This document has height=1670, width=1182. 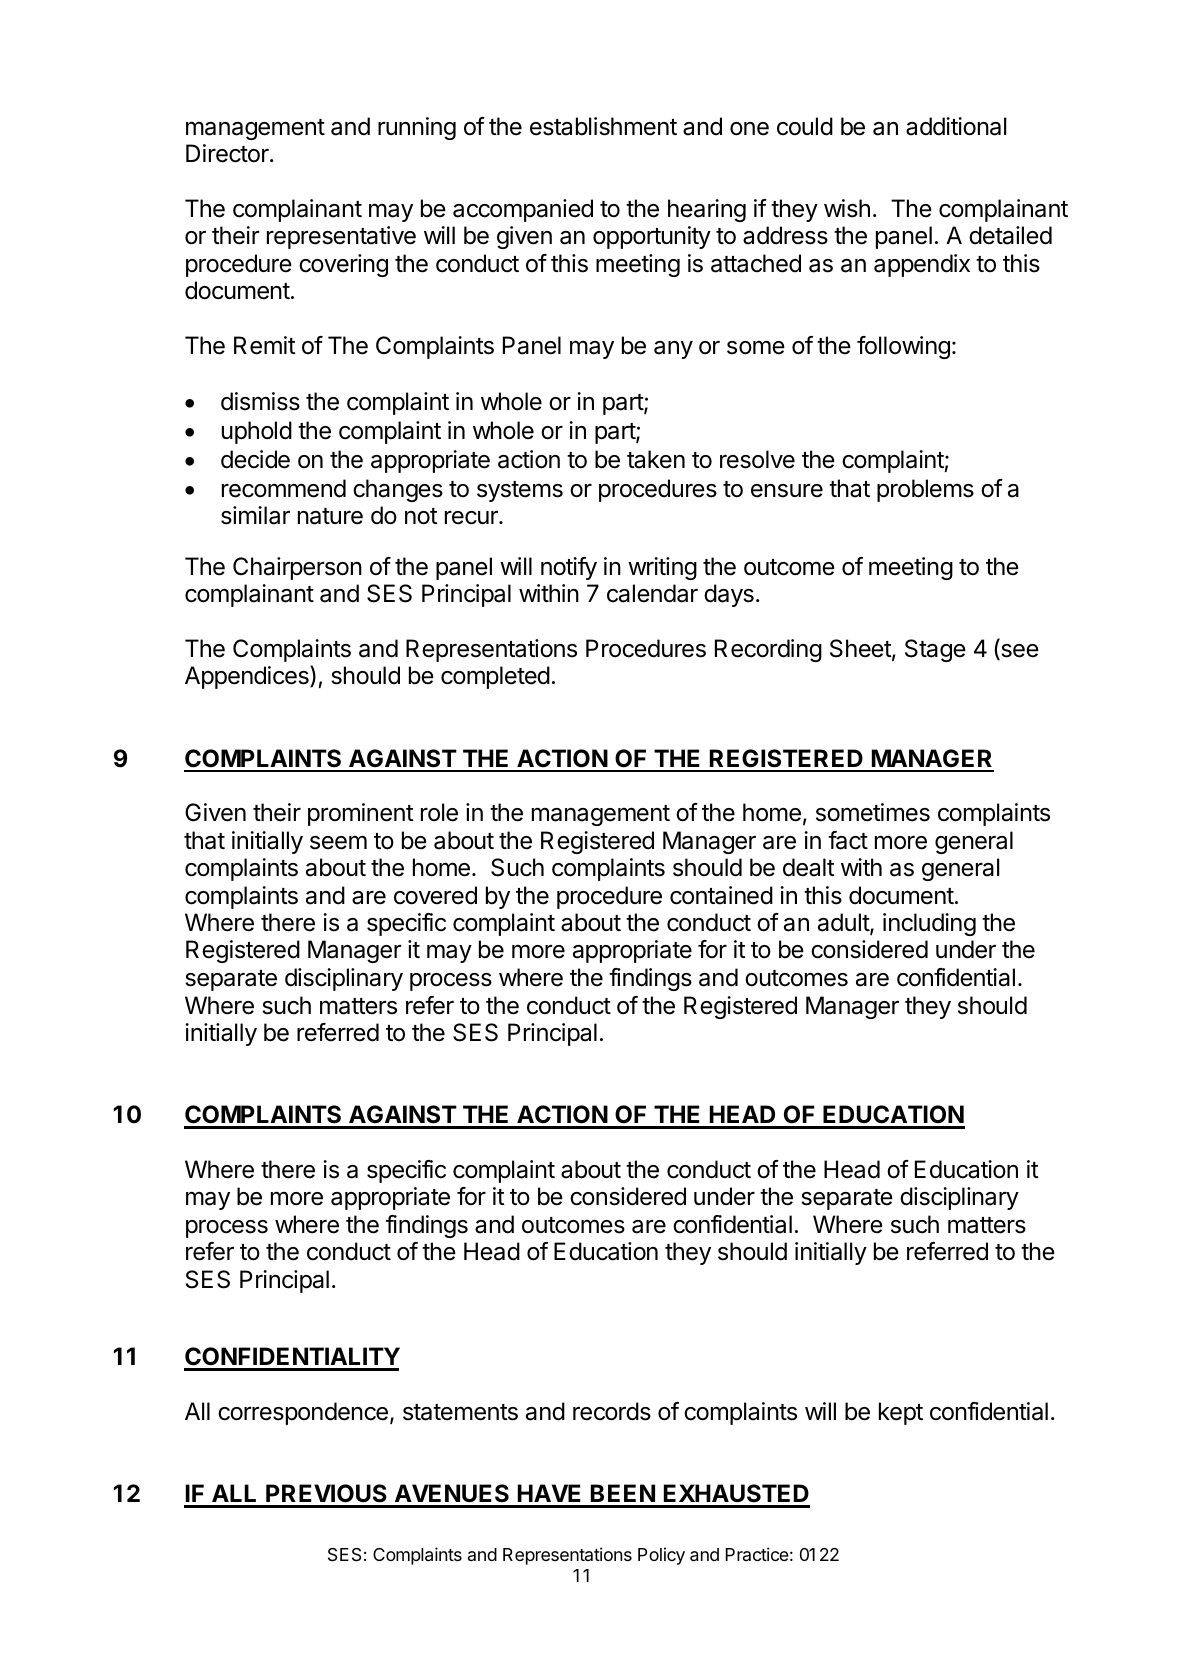 What do you see at coordinates (303, 1413) in the document?
I see `correspondence` at bounding box center [303, 1413].
